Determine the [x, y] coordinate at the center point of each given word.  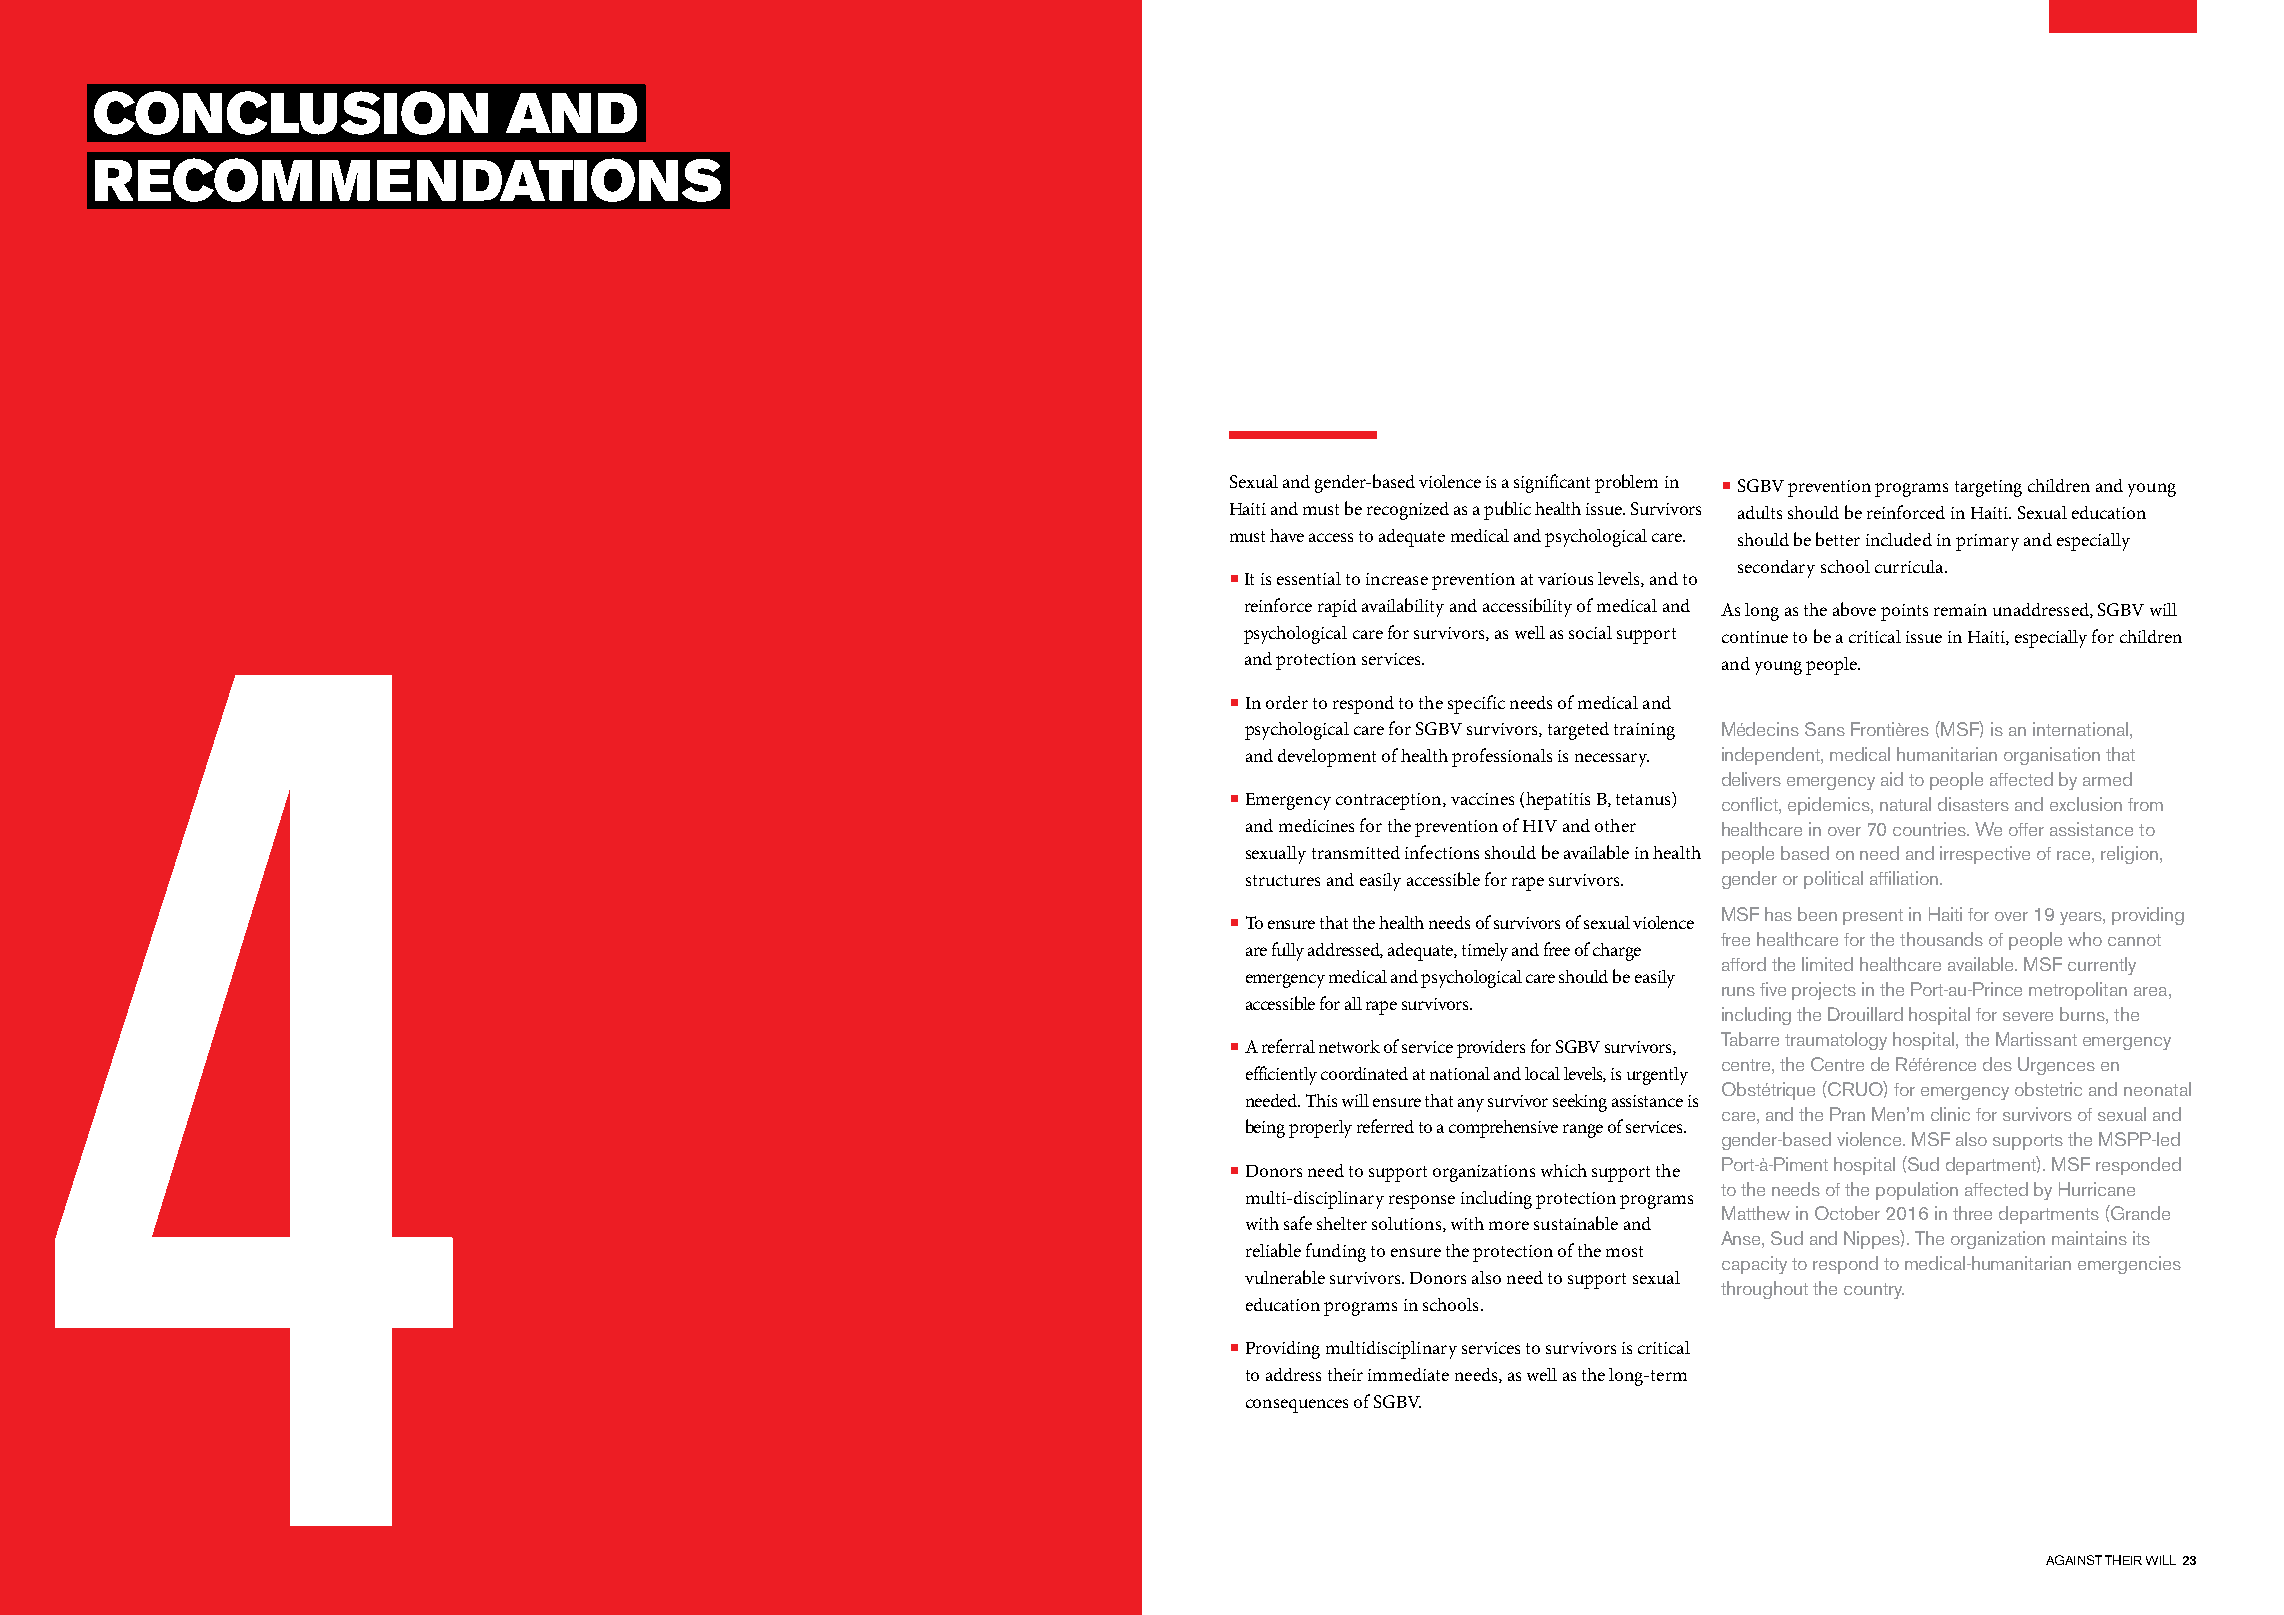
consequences [1297, 1406]
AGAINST [2074, 1560]
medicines [1316, 825]
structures [1283, 880]
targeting [1988, 488]
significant [1552, 483]
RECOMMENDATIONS [408, 180]
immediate [1408, 1374]
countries [1930, 829]
